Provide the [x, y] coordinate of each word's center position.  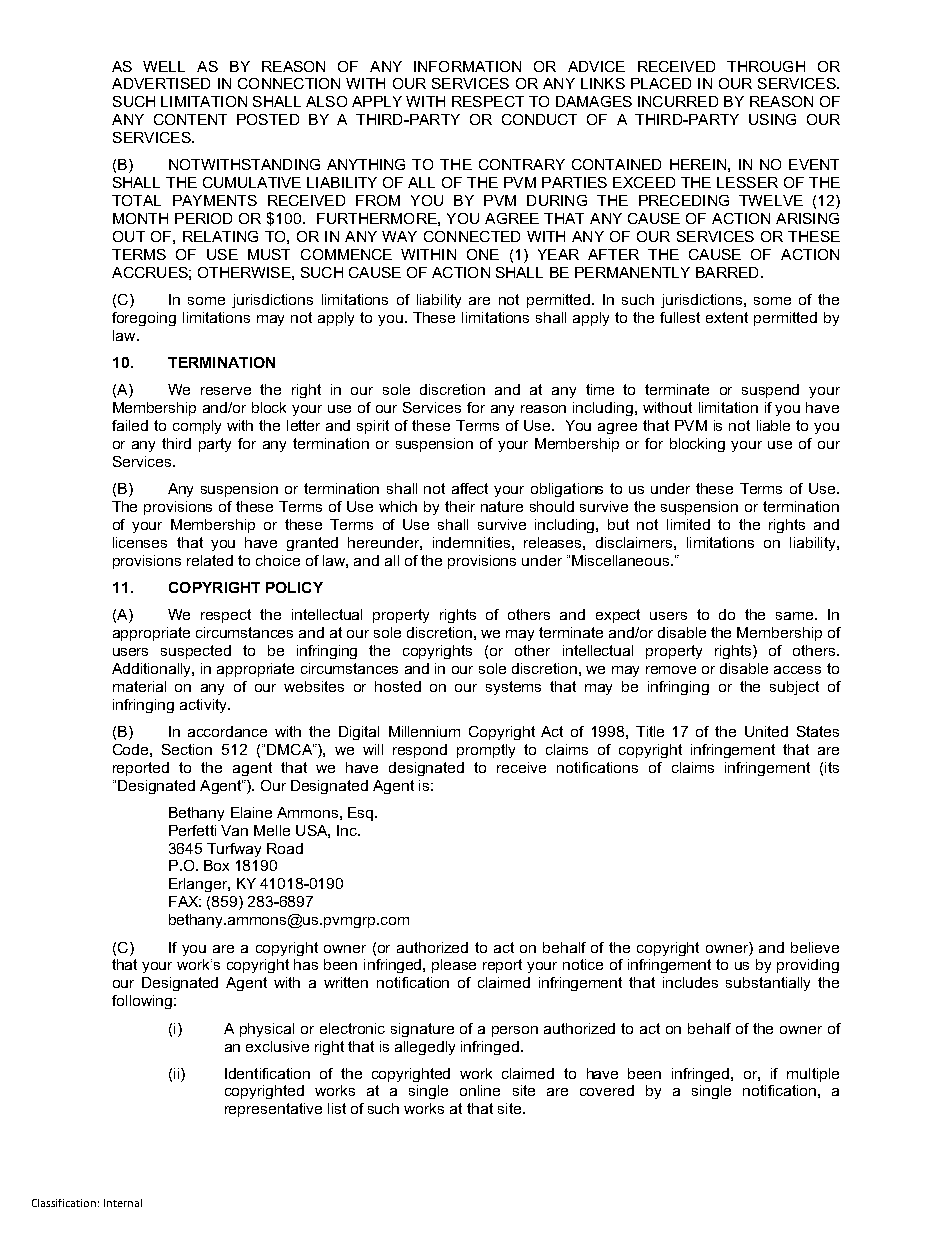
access [797, 670]
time [600, 389]
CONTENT [190, 119]
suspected [196, 652]
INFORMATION [467, 66]
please [454, 966]
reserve [226, 391]
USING [772, 119]
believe [815, 947]
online [480, 1090]
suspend [770, 391]
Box [216, 865]
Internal [123, 1203]
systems [513, 688]
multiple [813, 1075]
